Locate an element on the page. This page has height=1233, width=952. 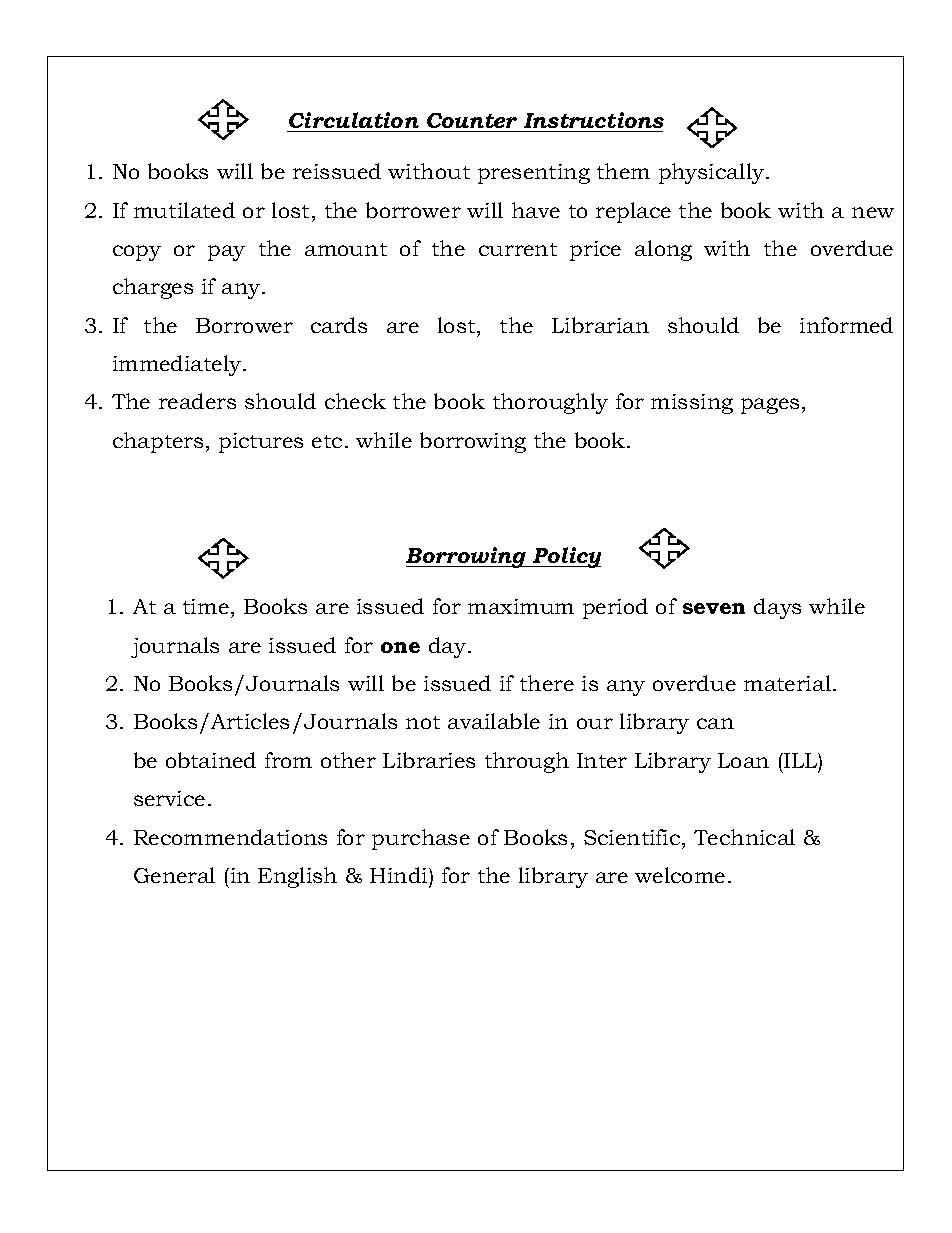
pages is located at coordinates (770, 406).
